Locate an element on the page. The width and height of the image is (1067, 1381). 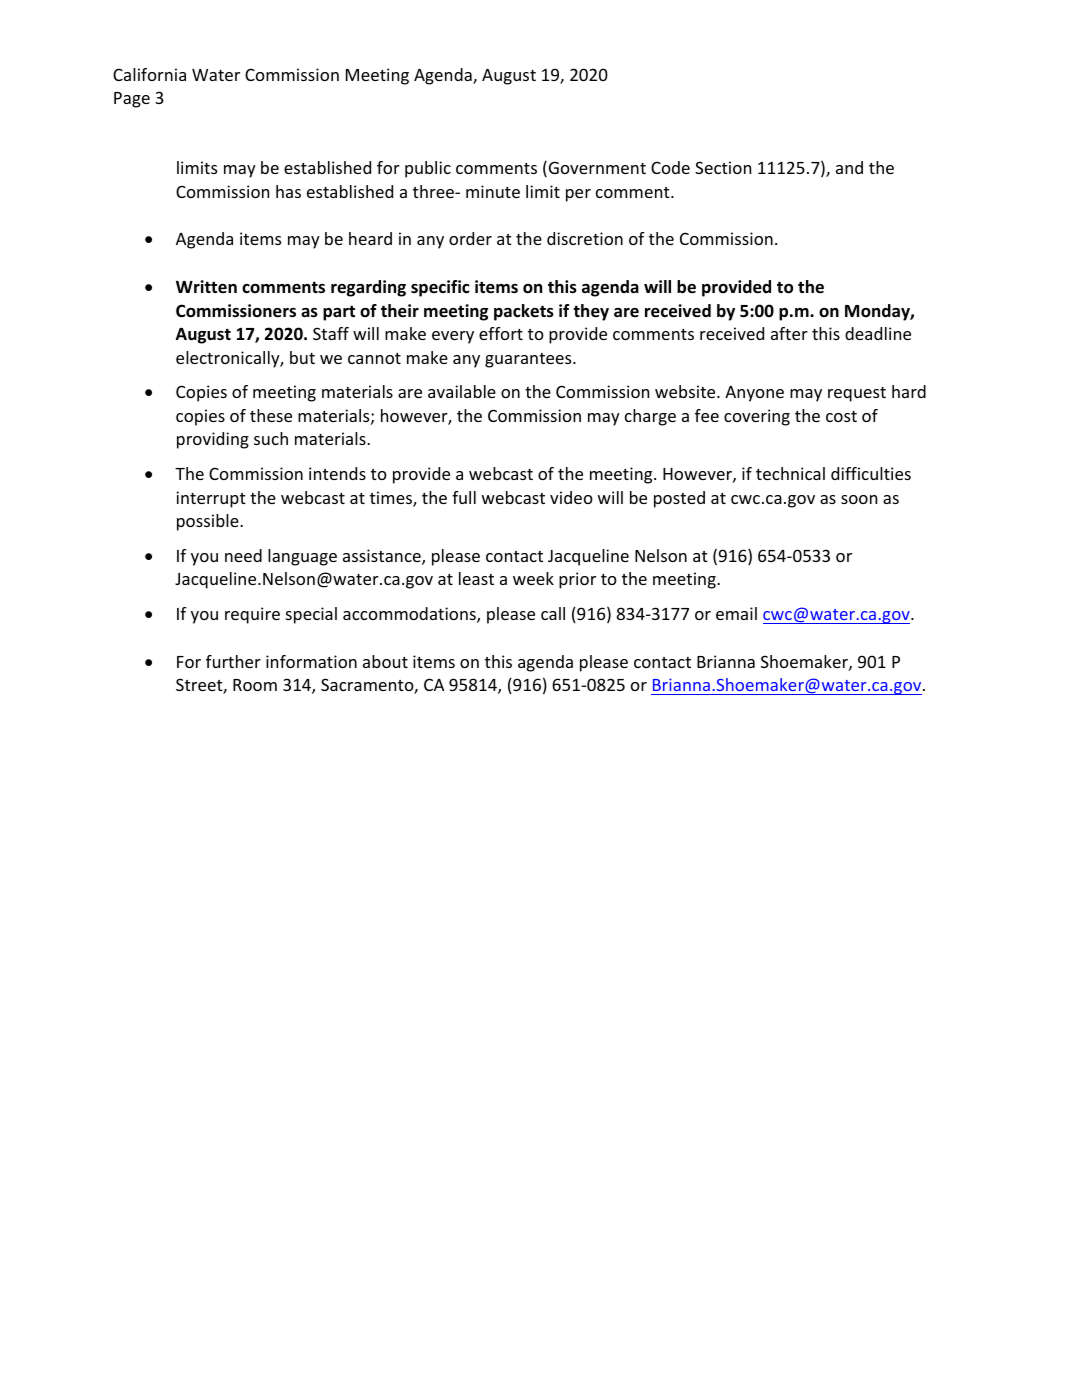
request is located at coordinates (857, 394).
